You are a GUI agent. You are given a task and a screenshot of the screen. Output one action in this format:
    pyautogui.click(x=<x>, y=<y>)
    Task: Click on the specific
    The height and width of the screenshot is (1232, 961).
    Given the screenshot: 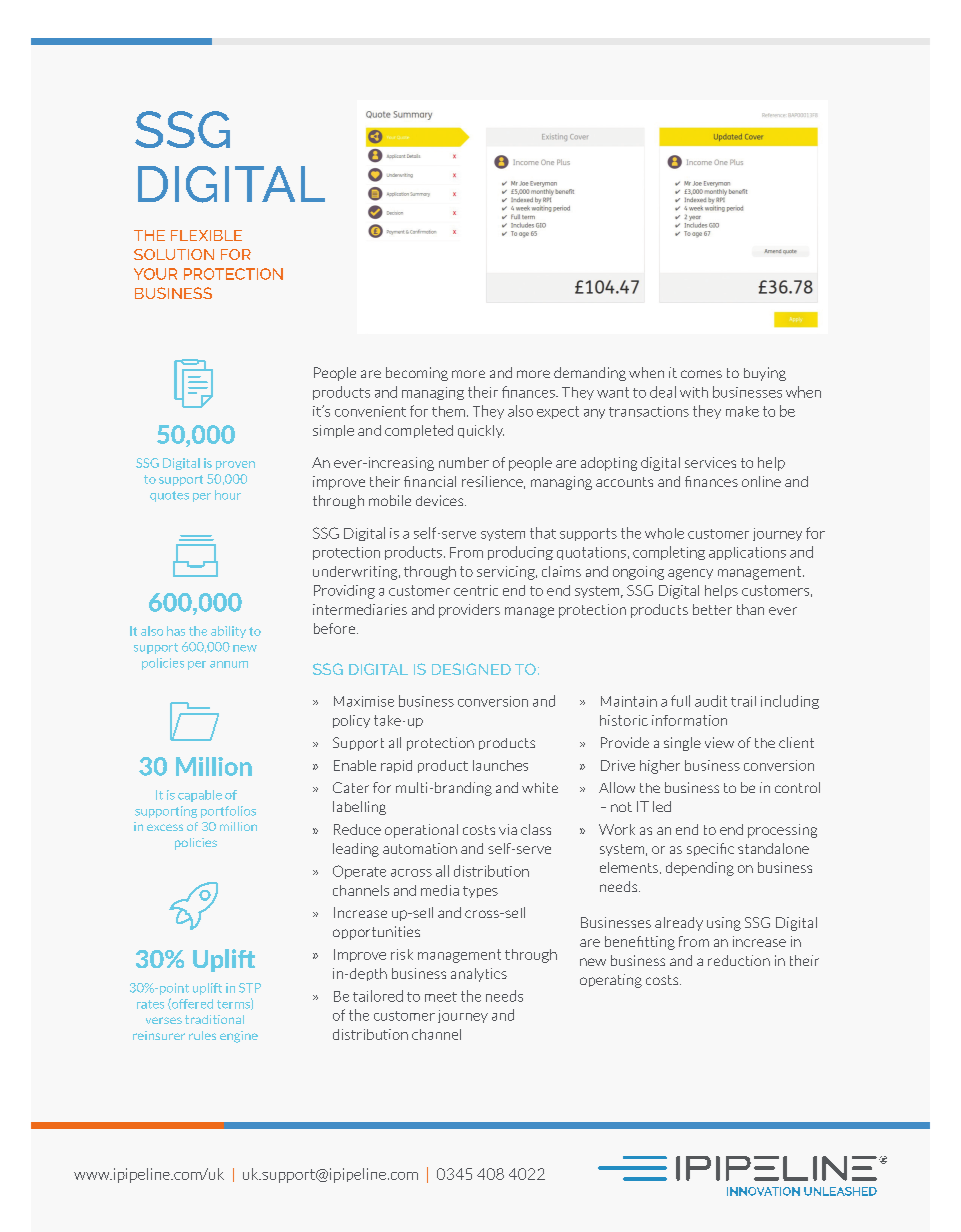 What is the action you would take?
    pyautogui.click(x=710, y=849)
